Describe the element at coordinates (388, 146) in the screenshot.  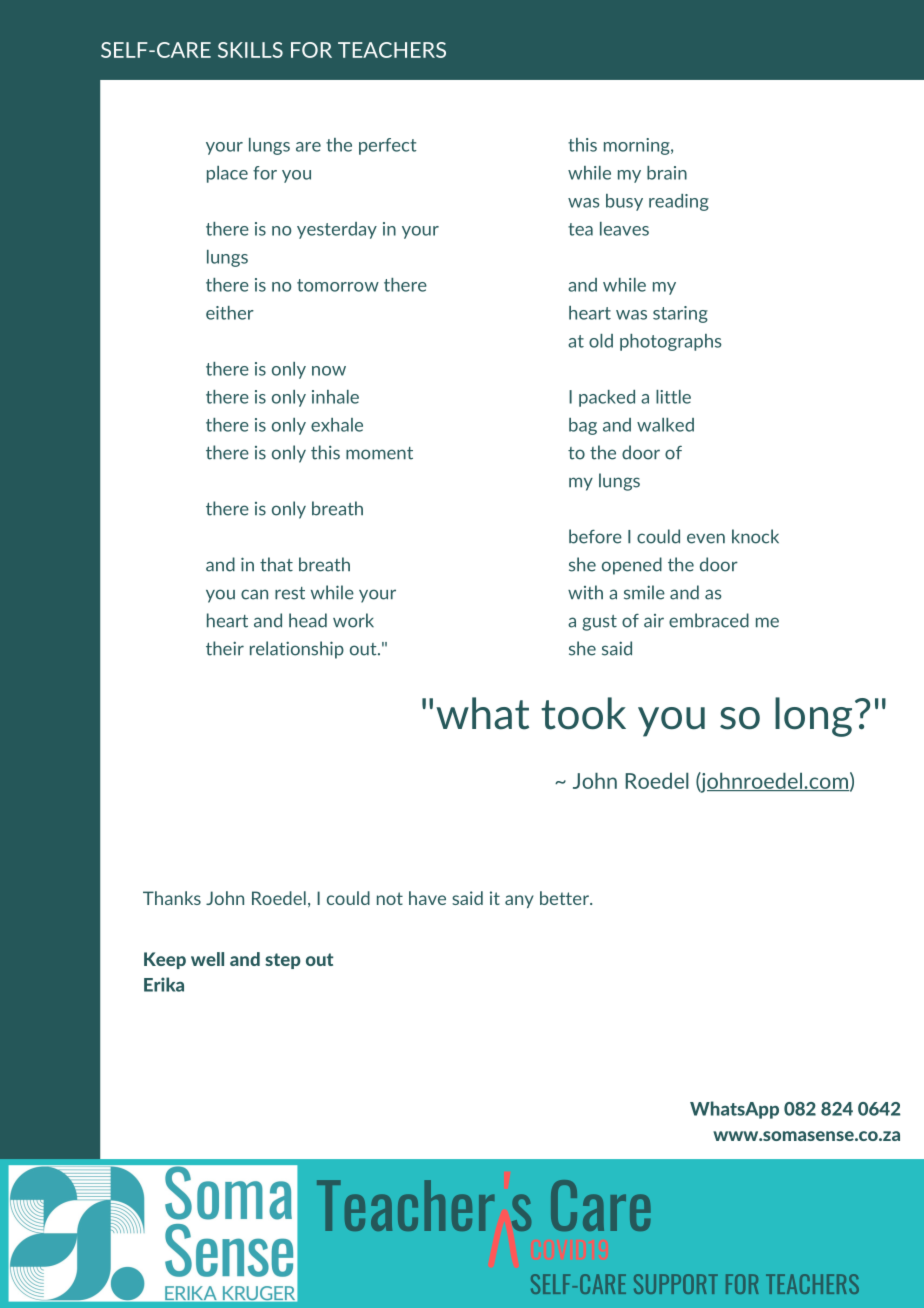
I see `perfect` at that location.
